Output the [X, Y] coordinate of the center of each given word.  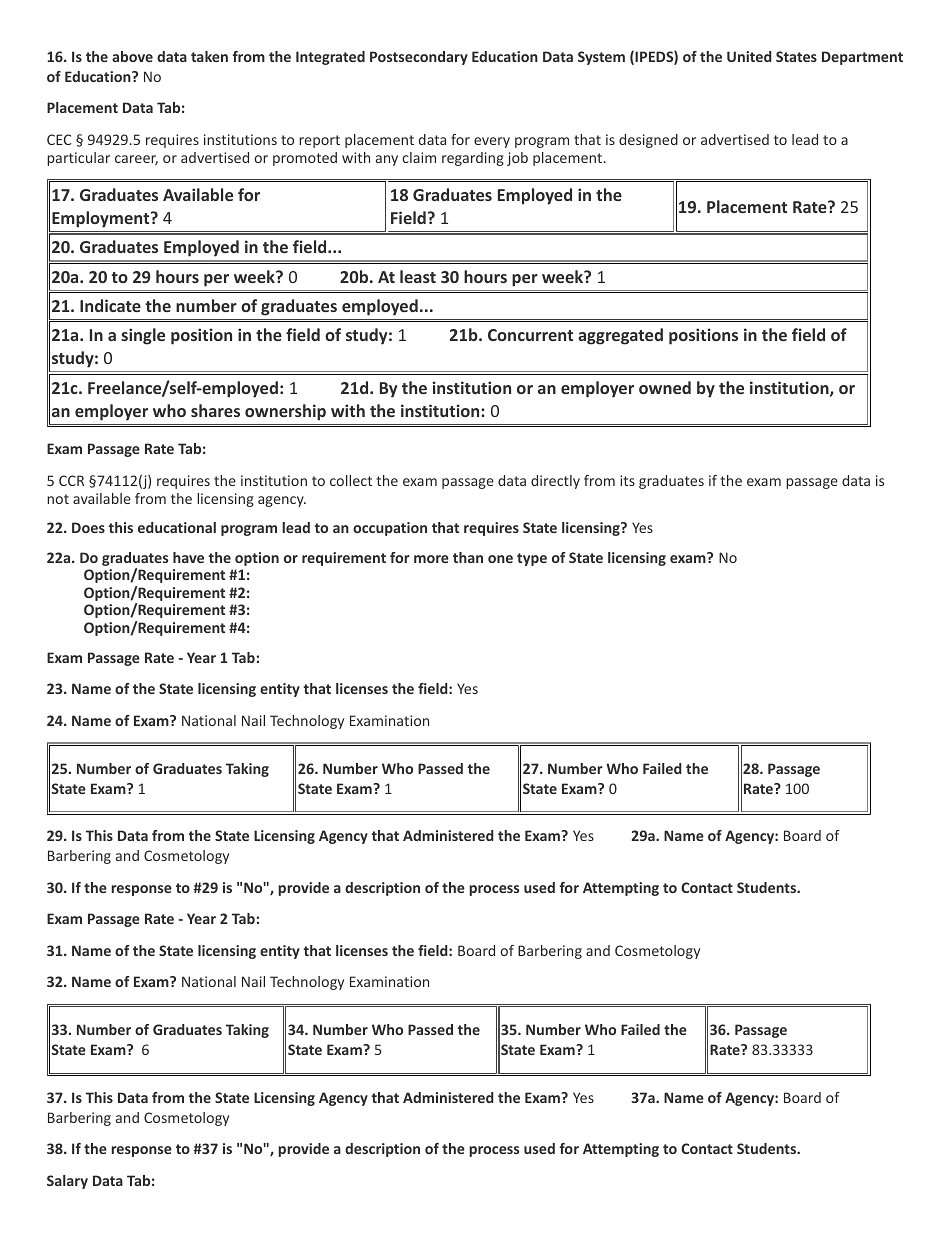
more [431, 559]
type [532, 559]
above [132, 56]
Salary [67, 1182]
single [143, 336]
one [500, 559]
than [468, 557]
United [749, 56]
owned [665, 387]
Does [88, 527]
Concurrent [530, 335]
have [188, 557]
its [627, 480]
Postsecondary [419, 58]
